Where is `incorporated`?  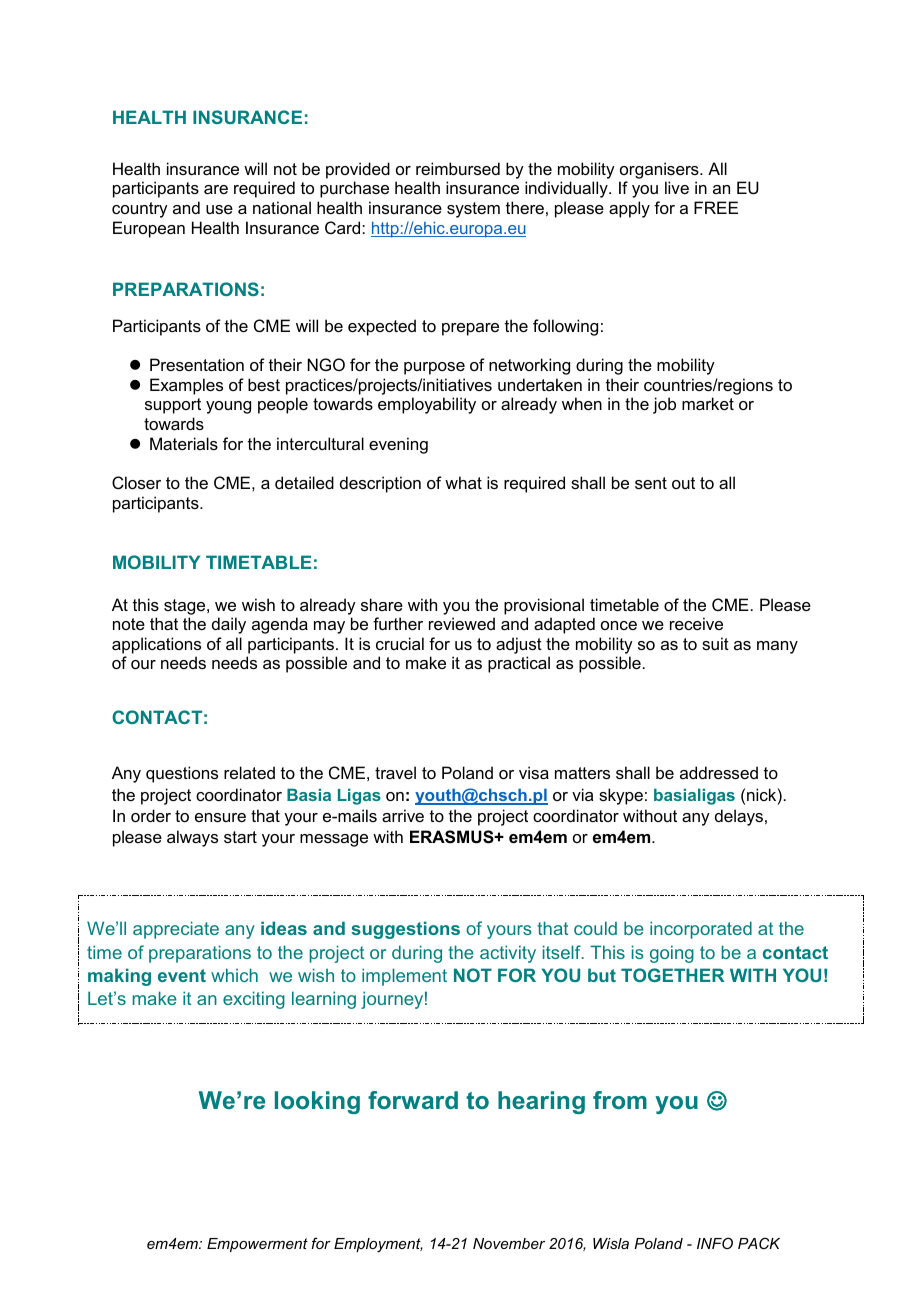 incorporated is located at coordinates (701, 930).
